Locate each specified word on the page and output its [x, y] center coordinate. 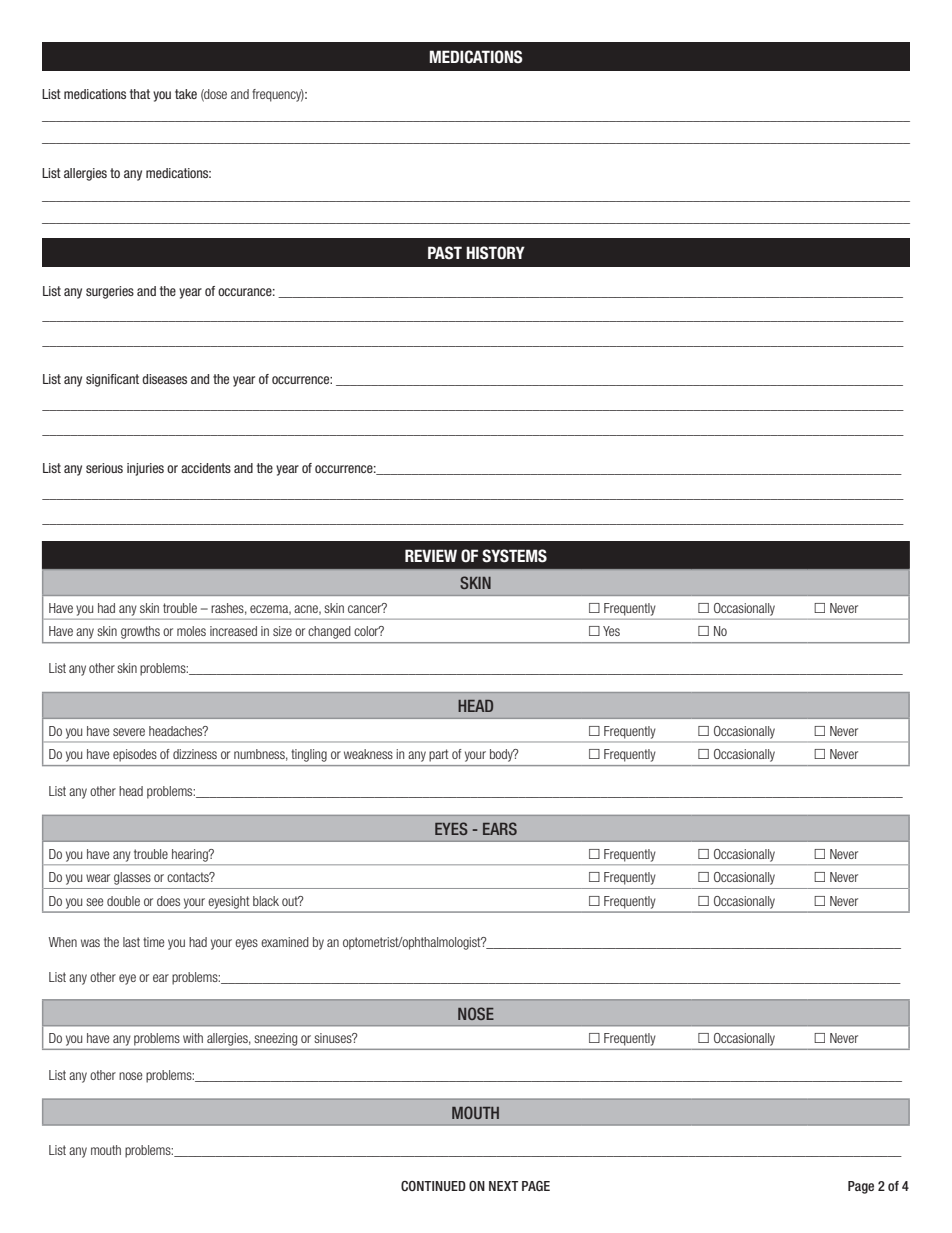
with [193, 1038]
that [140, 94]
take [186, 94]
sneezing [276, 1039]
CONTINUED [433, 1186]
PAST [445, 253]
